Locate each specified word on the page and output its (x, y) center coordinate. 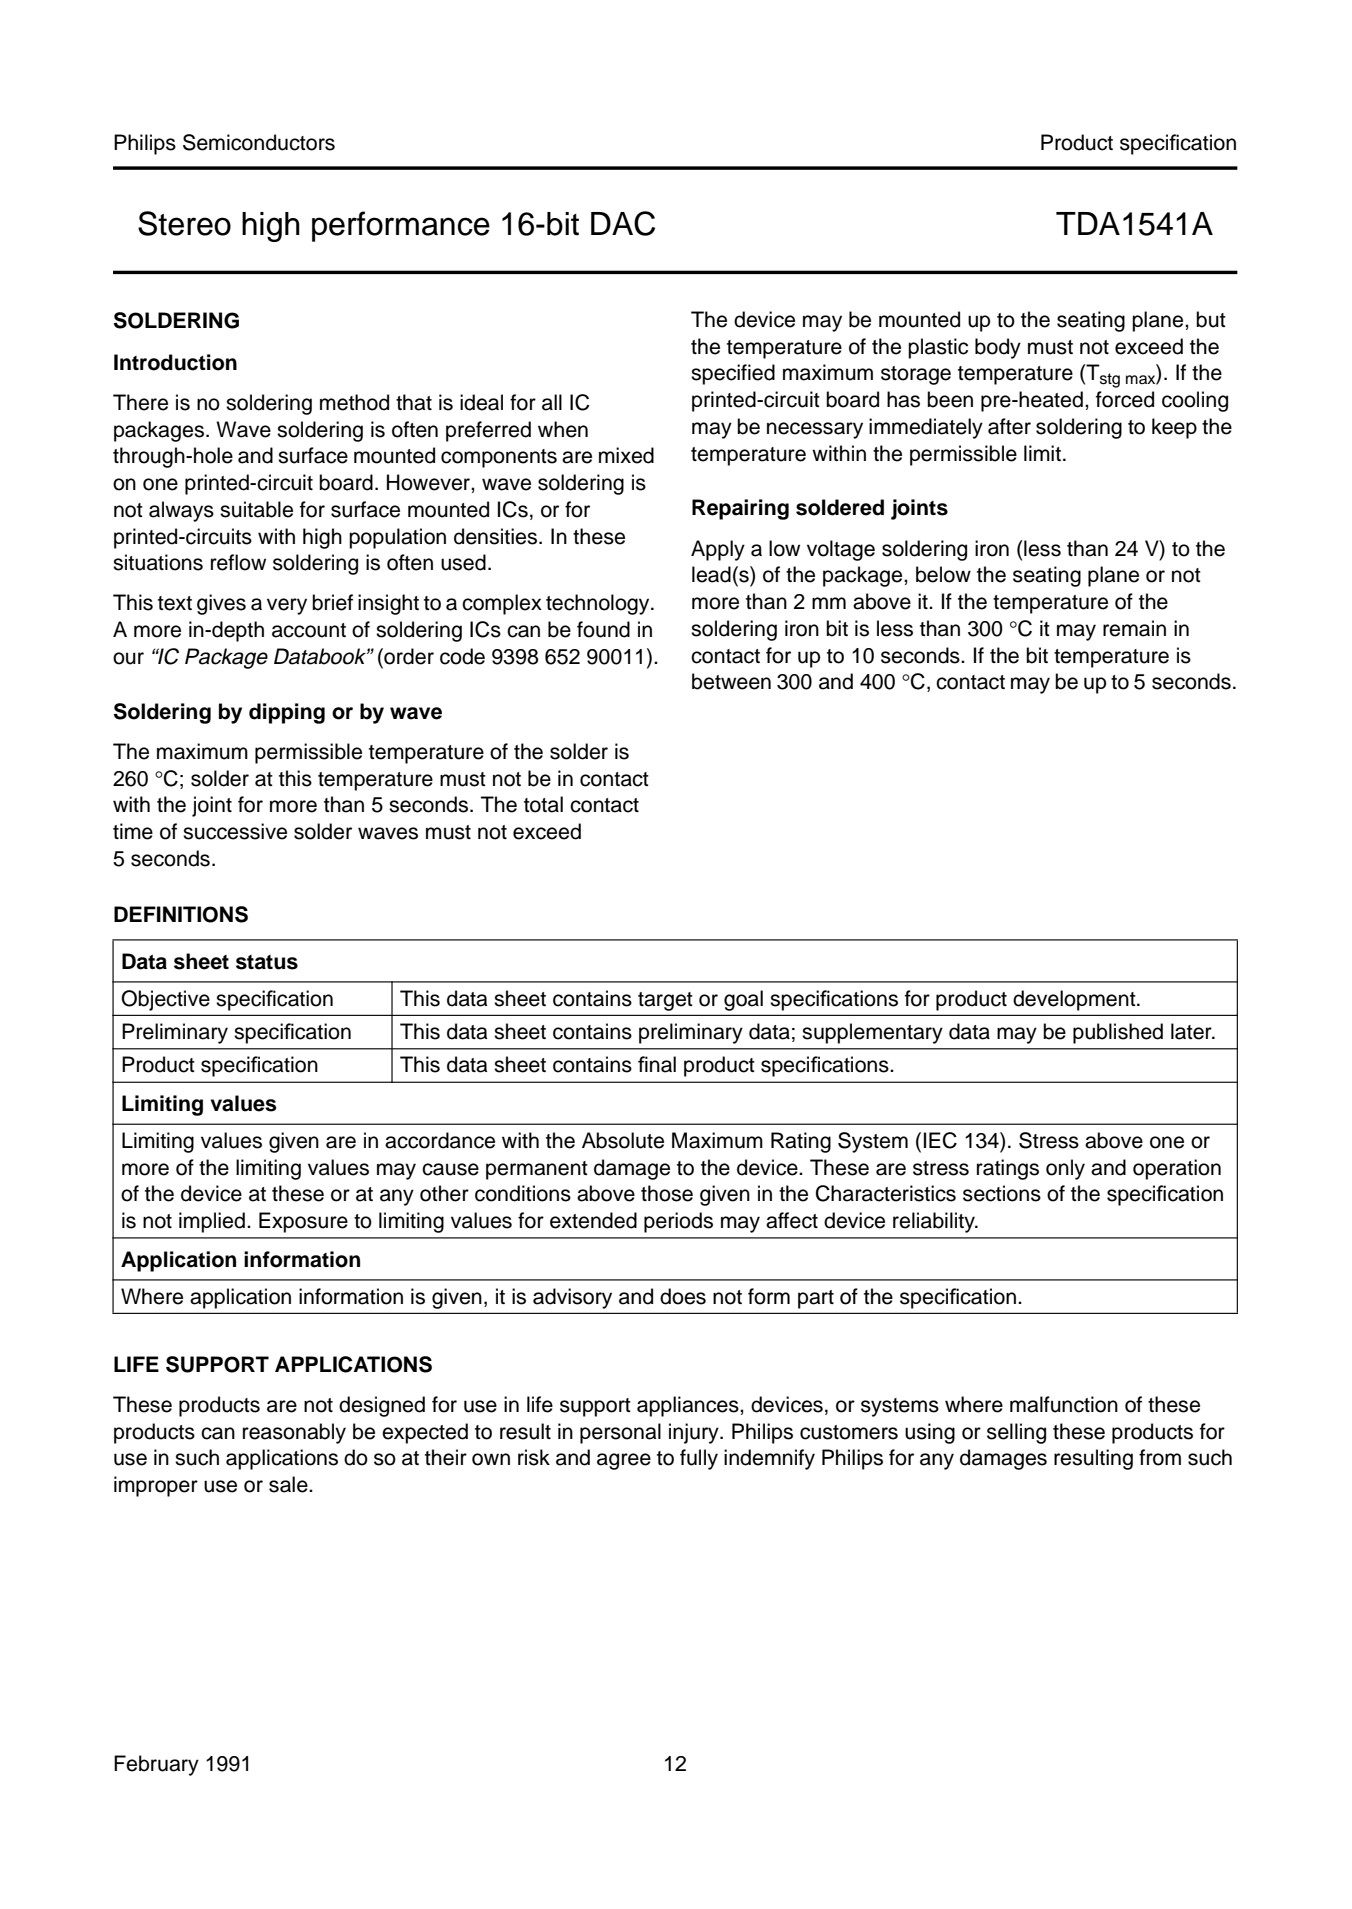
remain (1134, 628)
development (1075, 1000)
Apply (718, 550)
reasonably (294, 1433)
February (156, 1765)
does (683, 1296)
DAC (623, 223)
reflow (238, 562)
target (665, 1001)
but (1211, 319)
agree (624, 1461)
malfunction (1064, 1404)
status (267, 962)
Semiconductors (259, 142)
